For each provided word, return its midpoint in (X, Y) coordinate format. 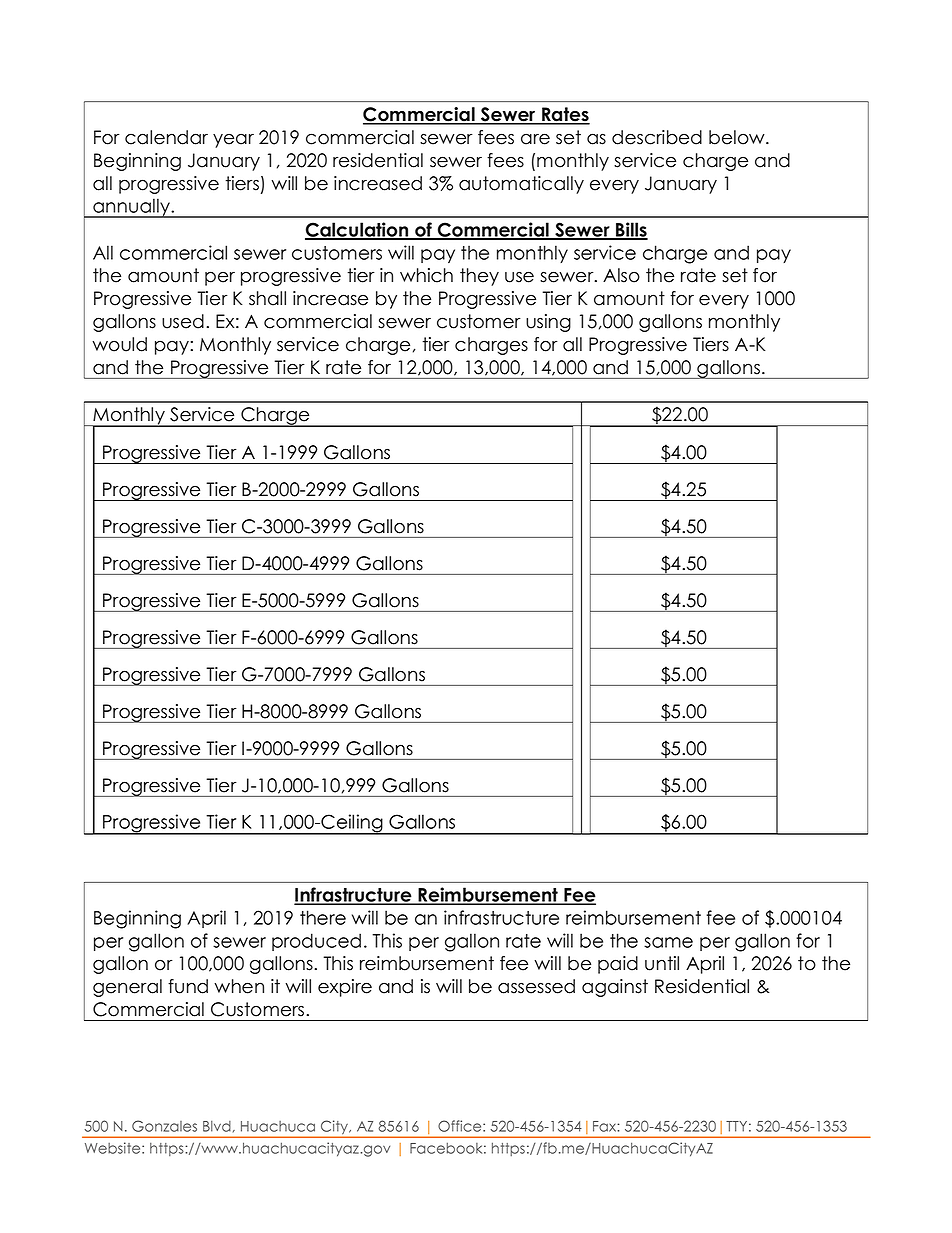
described (657, 137)
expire (345, 988)
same (668, 942)
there (323, 917)
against (615, 988)
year (233, 140)
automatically (521, 185)
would (119, 344)
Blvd (217, 1126)
